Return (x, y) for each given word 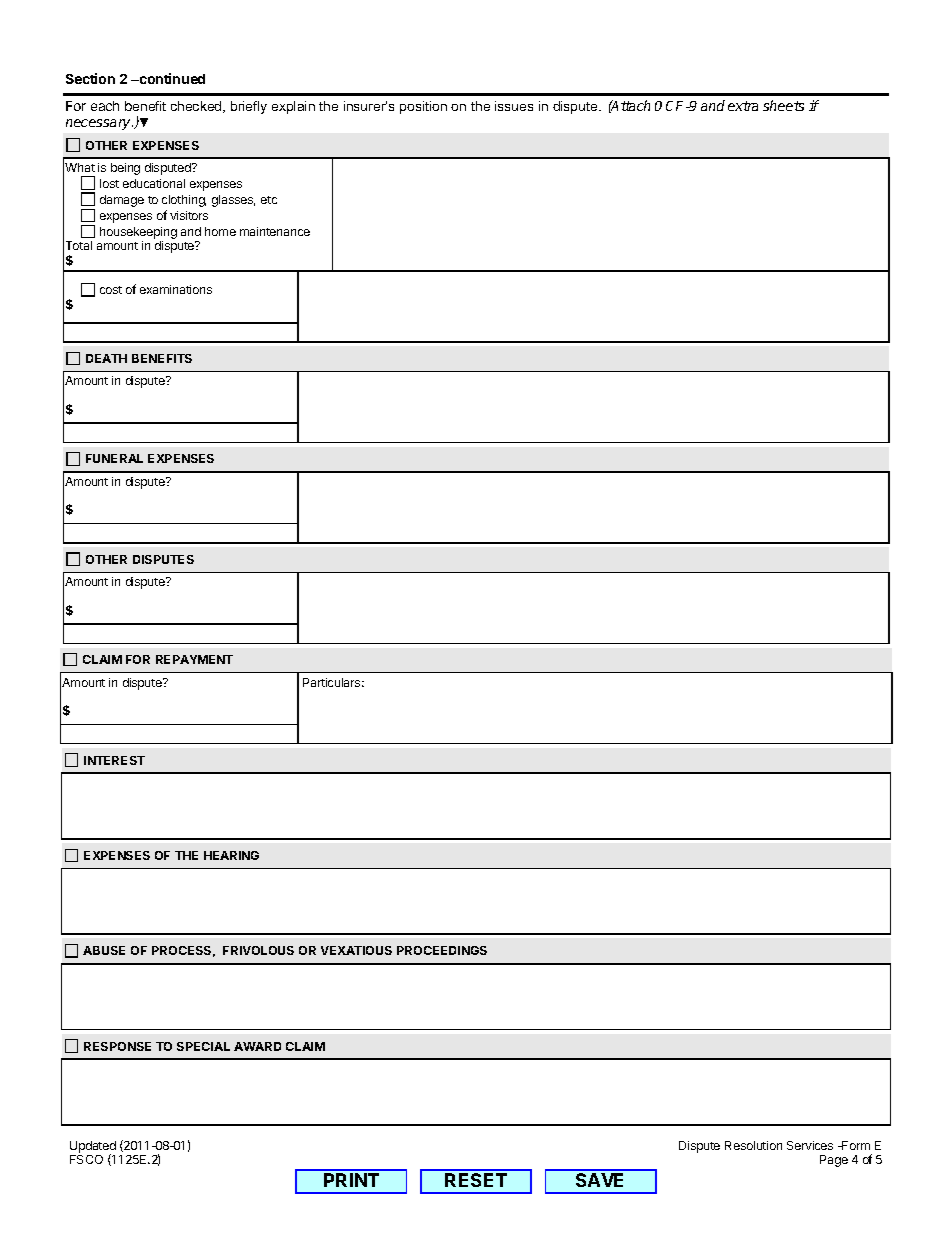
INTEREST (114, 760)
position (423, 107)
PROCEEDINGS (442, 950)
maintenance (275, 231)
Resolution (753, 1145)
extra (743, 106)
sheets (783, 105)
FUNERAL (114, 458)
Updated (93, 1148)
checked (197, 107)
